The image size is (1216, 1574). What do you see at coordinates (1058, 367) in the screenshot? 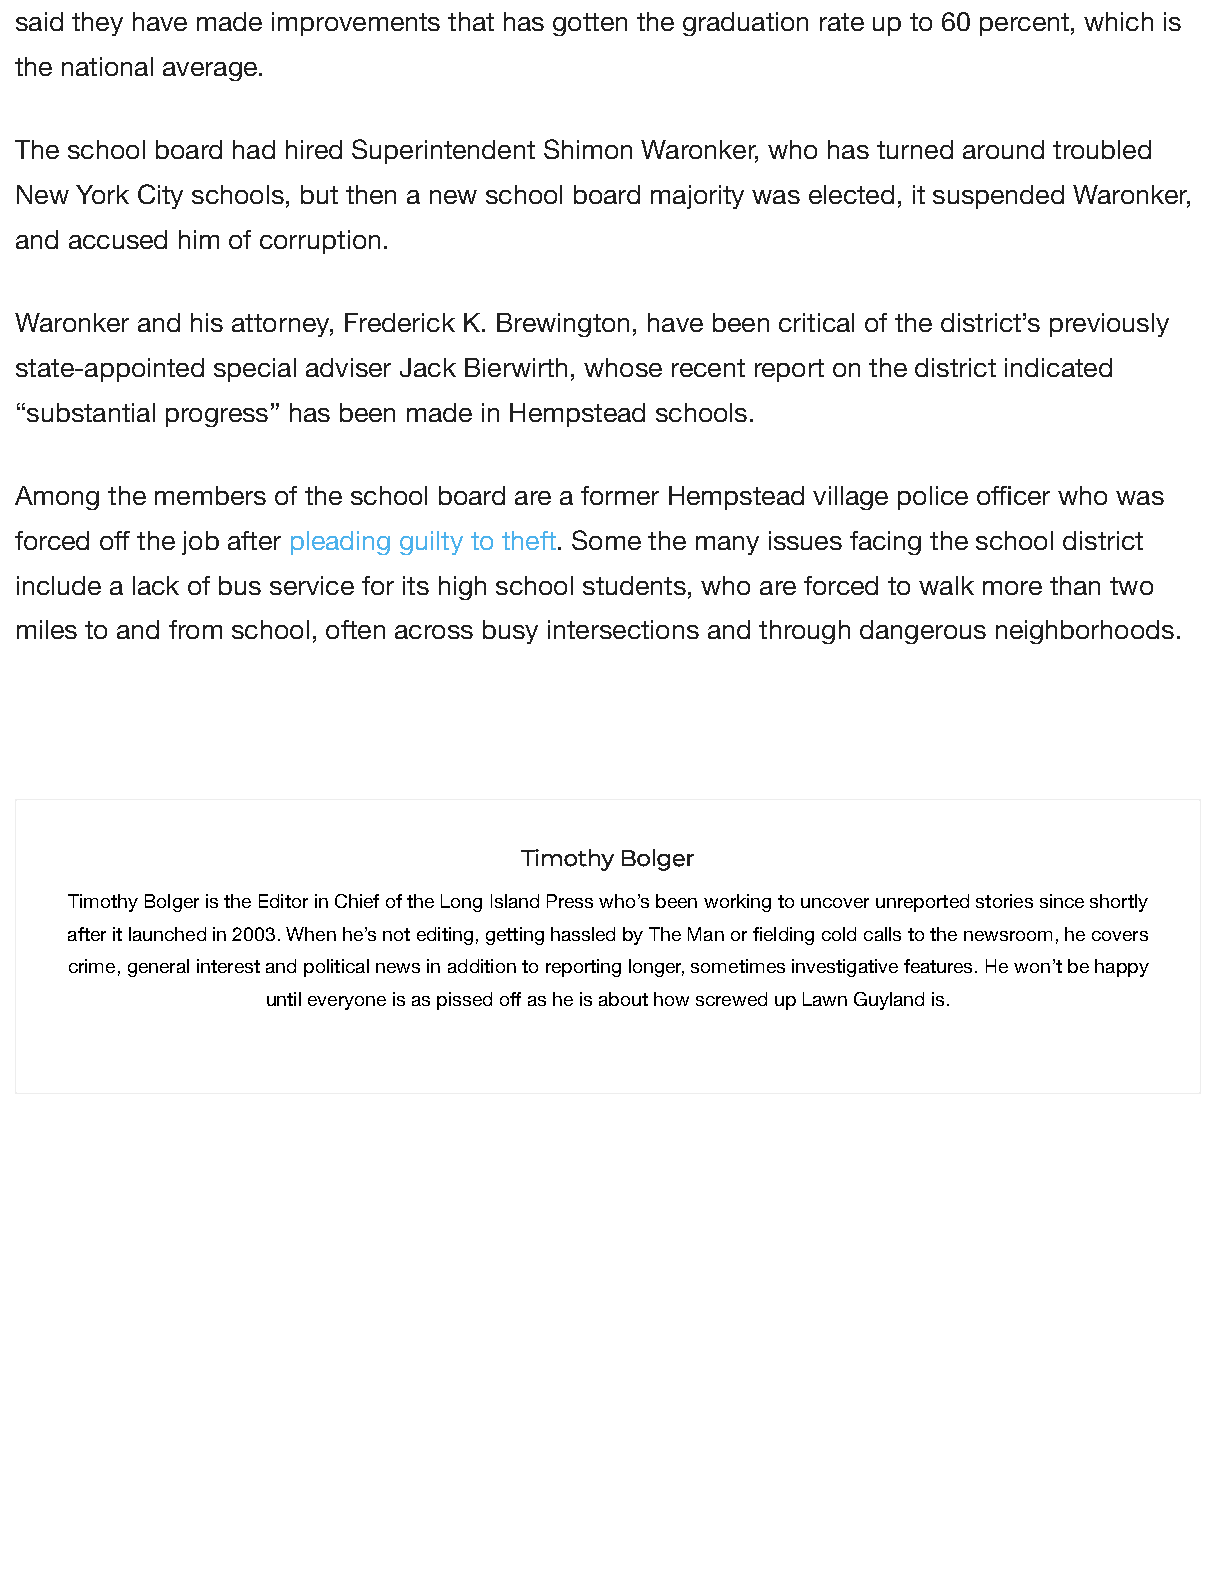
I see `indicated` at bounding box center [1058, 367].
